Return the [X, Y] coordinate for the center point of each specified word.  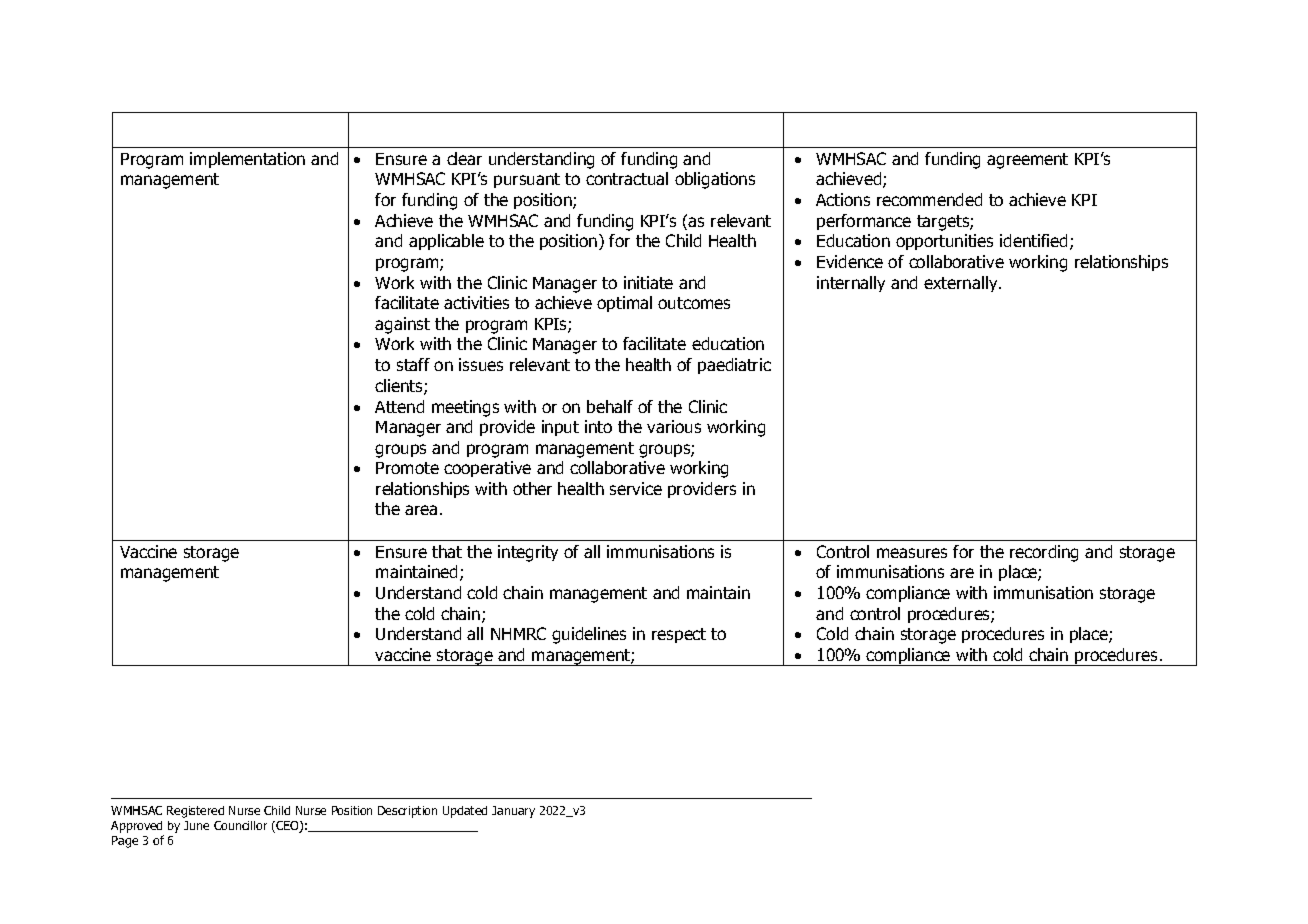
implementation [247, 160]
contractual [627, 178]
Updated [465, 812]
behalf [610, 406]
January [513, 812]
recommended [929, 199]
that [447, 551]
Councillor [240, 825]
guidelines [589, 635]
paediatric [734, 366]
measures [912, 553]
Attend [399, 406]
